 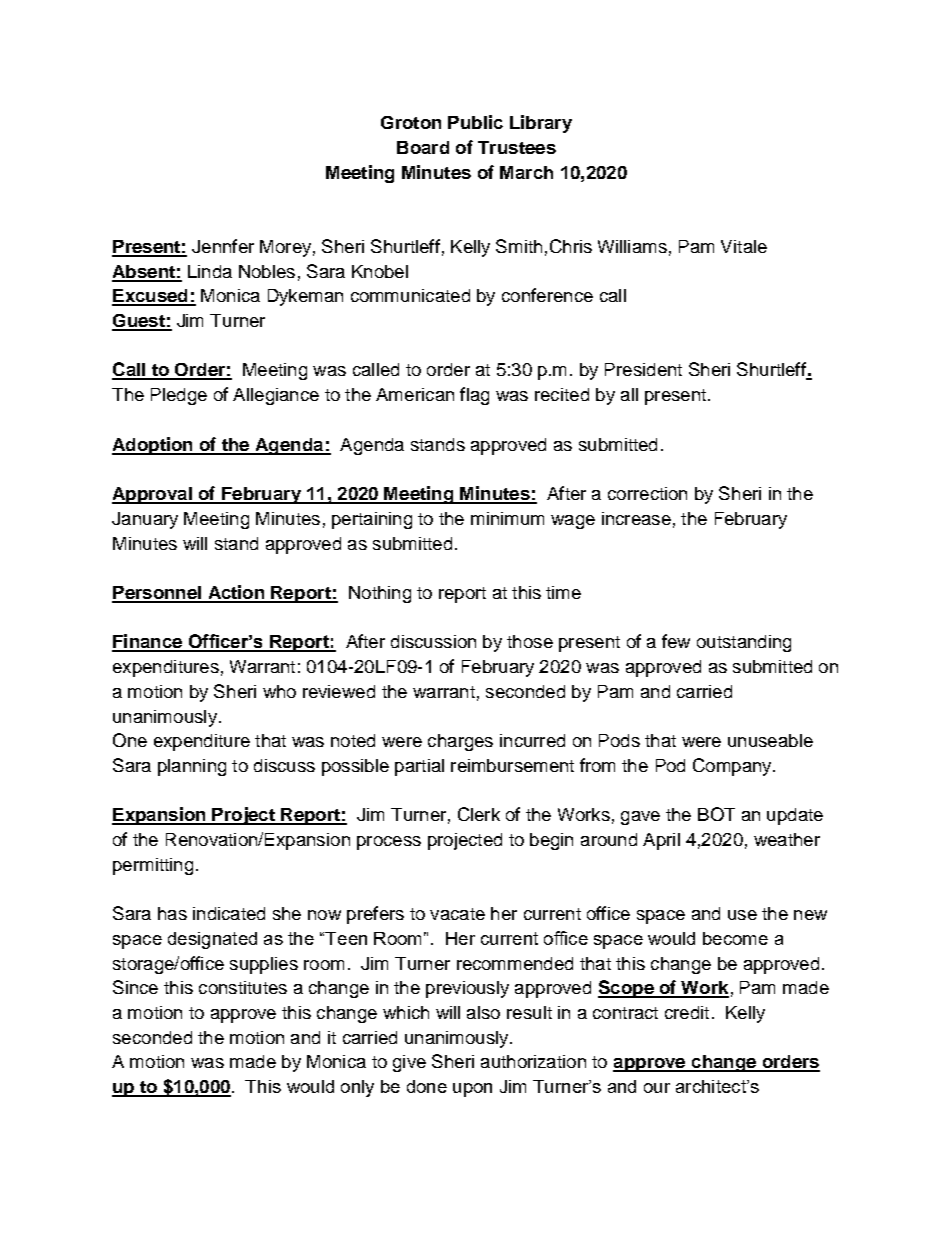 I want to click on upon, so click(x=472, y=1090).
